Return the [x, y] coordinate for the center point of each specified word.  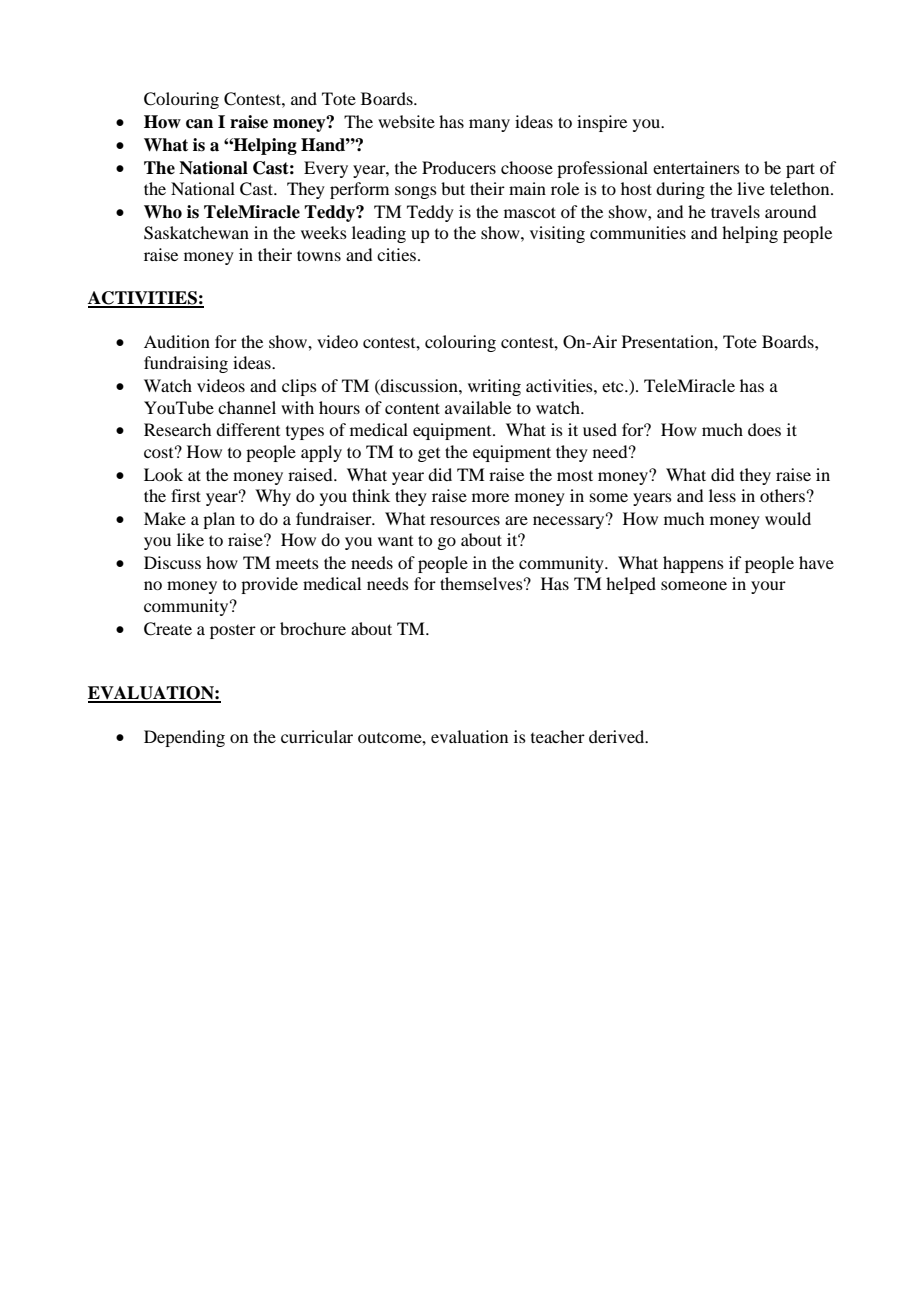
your [768, 587]
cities [398, 254]
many [489, 125]
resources [465, 520]
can [199, 124]
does [764, 429]
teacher [558, 736]
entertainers [696, 167]
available [478, 407]
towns [319, 255]
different [248, 429]
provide [269, 585]
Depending [184, 738]
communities [638, 232]
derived [618, 736]
